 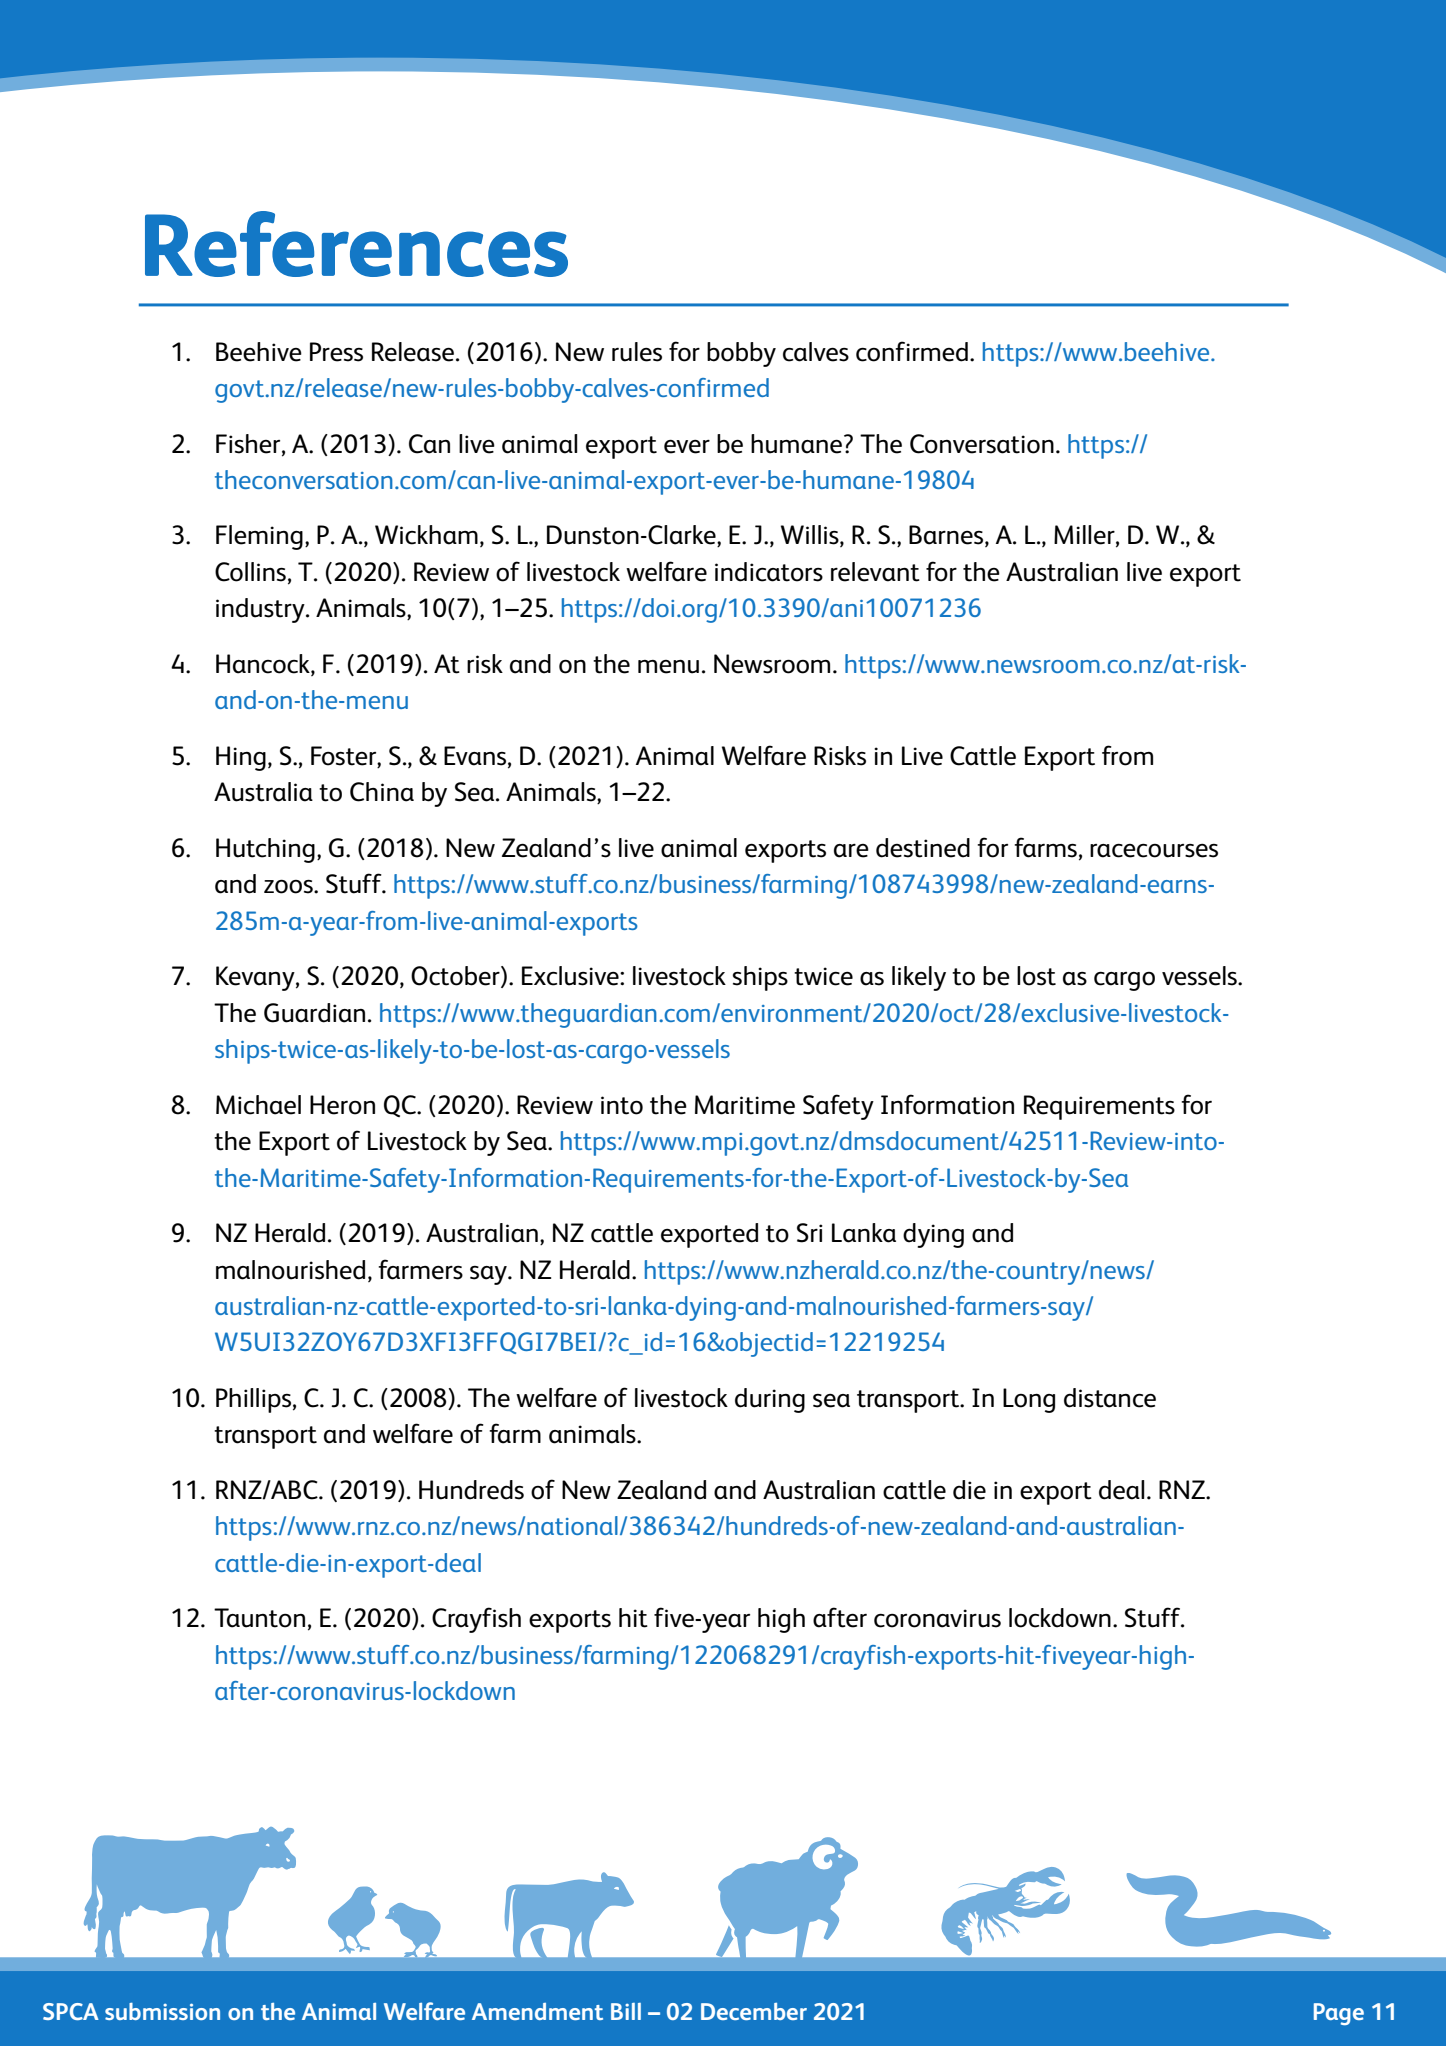 What do you see at coordinates (342, 1105) in the screenshot?
I see `Heron` at bounding box center [342, 1105].
